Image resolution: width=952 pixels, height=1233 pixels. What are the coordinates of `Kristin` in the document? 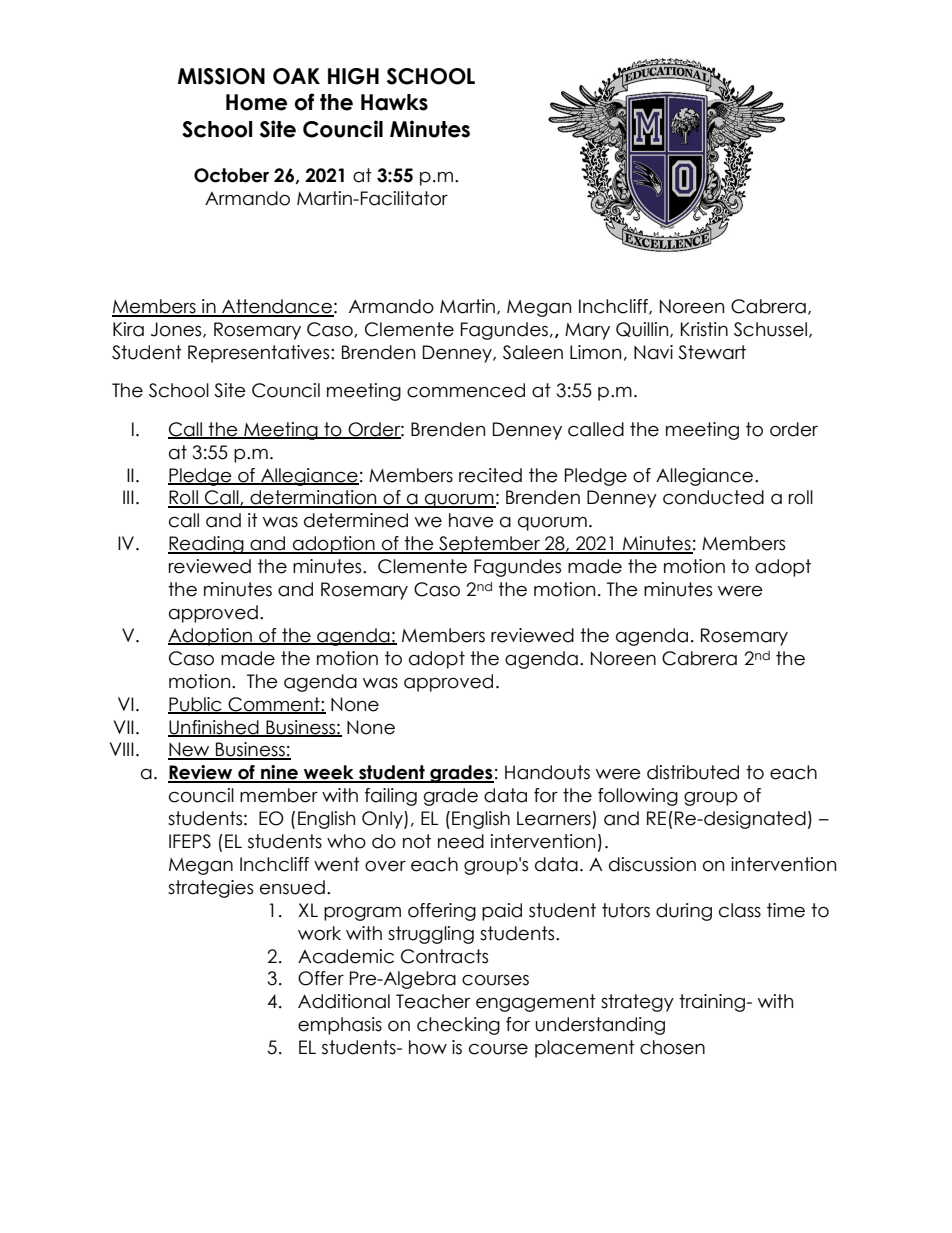 It's located at (704, 329).
